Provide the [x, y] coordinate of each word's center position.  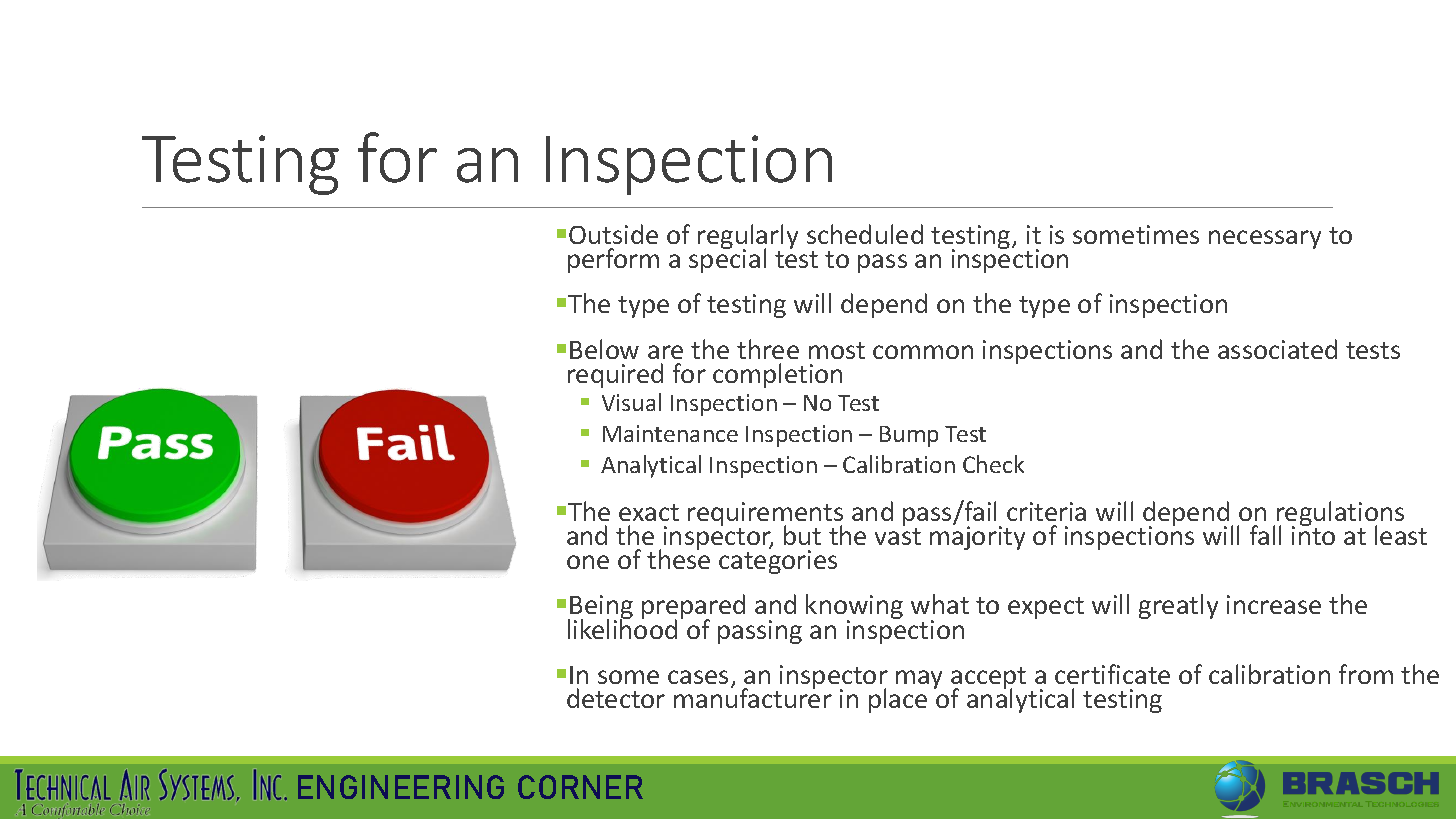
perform [613, 260]
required [615, 375]
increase [1274, 604]
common [923, 352]
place [898, 700]
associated [1277, 349]
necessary [1265, 239]
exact [649, 512]
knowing [854, 608]
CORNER [580, 787]
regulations [1340, 515]
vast [898, 536]
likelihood [622, 628]
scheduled [865, 234]
